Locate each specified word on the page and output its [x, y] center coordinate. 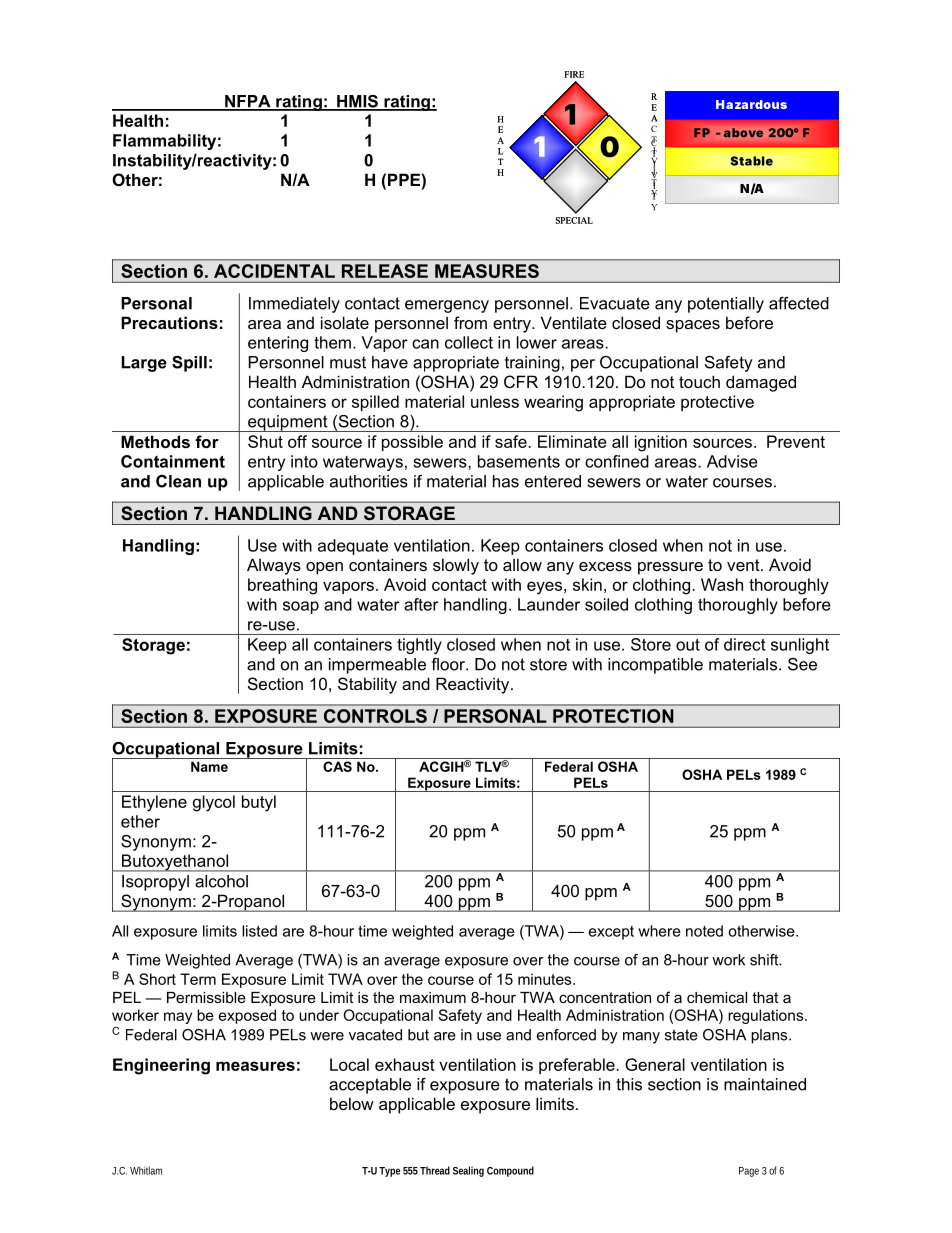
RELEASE [385, 271]
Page [749, 1172]
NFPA [248, 102]
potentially [726, 305]
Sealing [468, 1171]
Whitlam [146, 1170]
